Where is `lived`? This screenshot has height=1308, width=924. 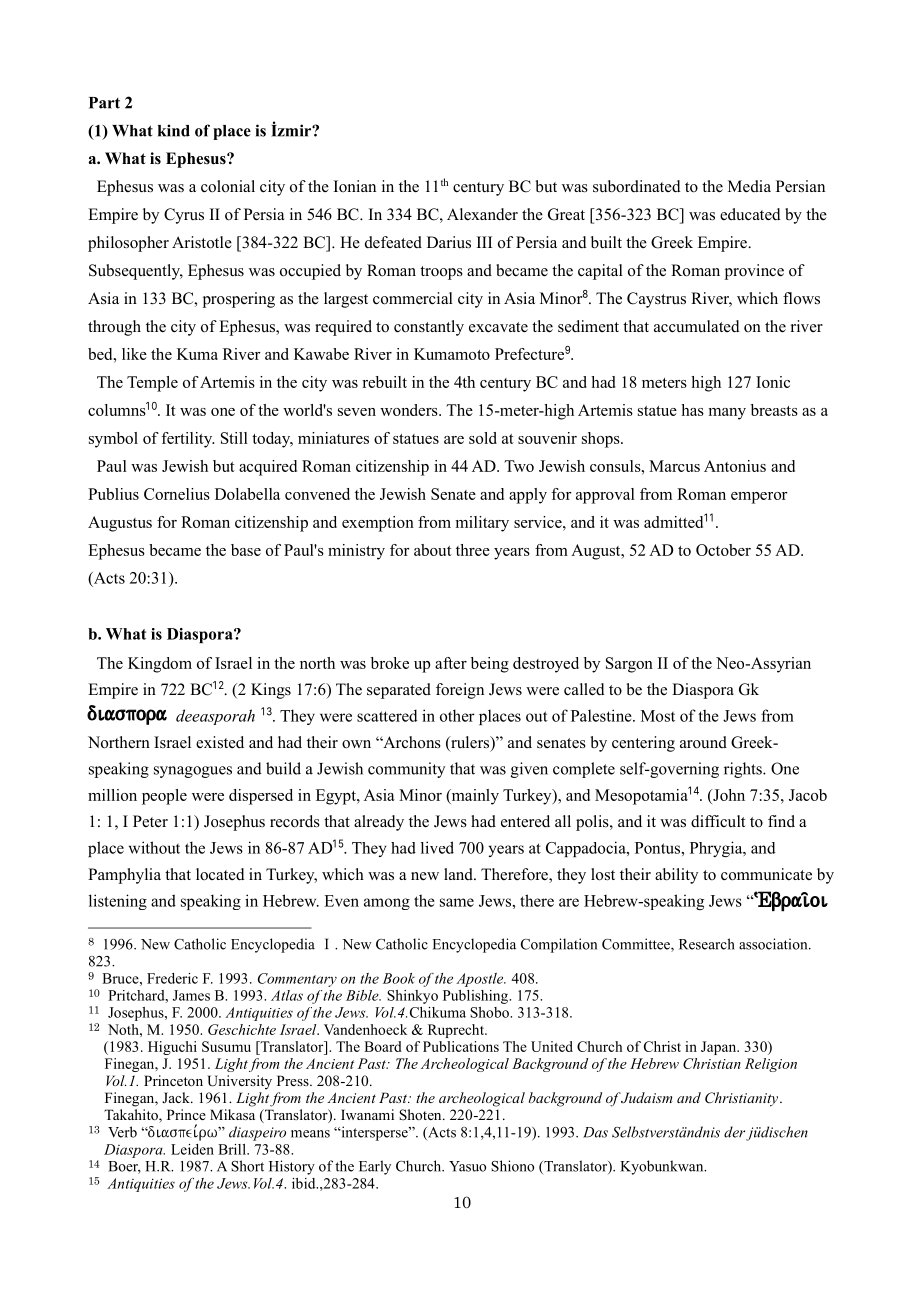
lived is located at coordinates (437, 847).
